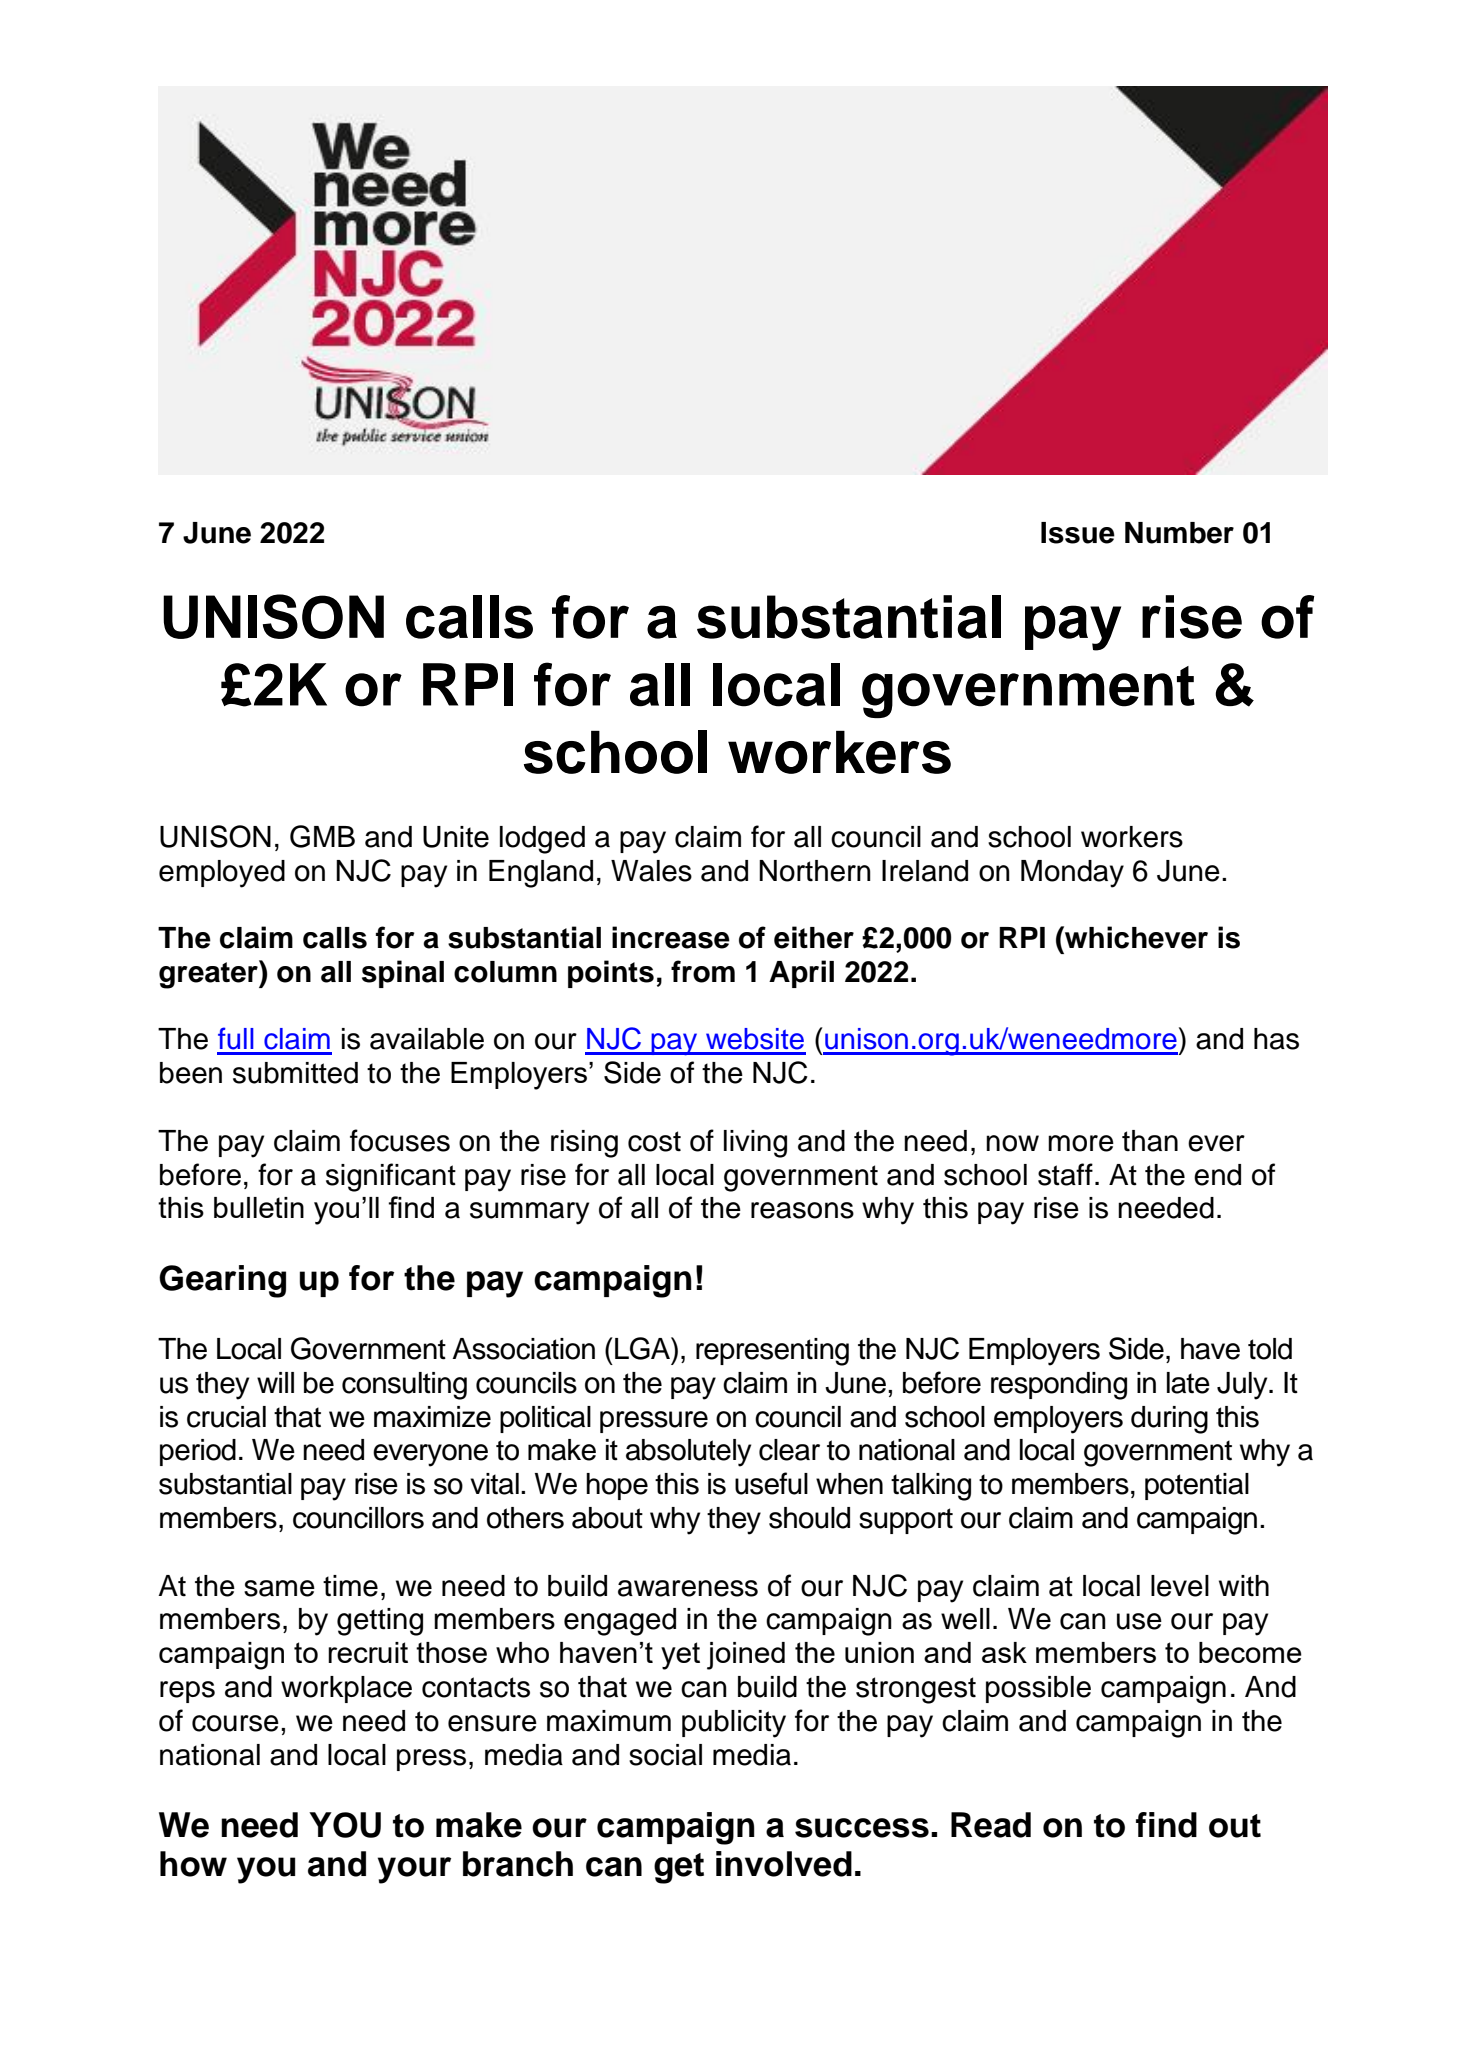 The image size is (1457, 2061). Describe the element at coordinates (1217, 1175) in the screenshot. I see `end` at that location.
